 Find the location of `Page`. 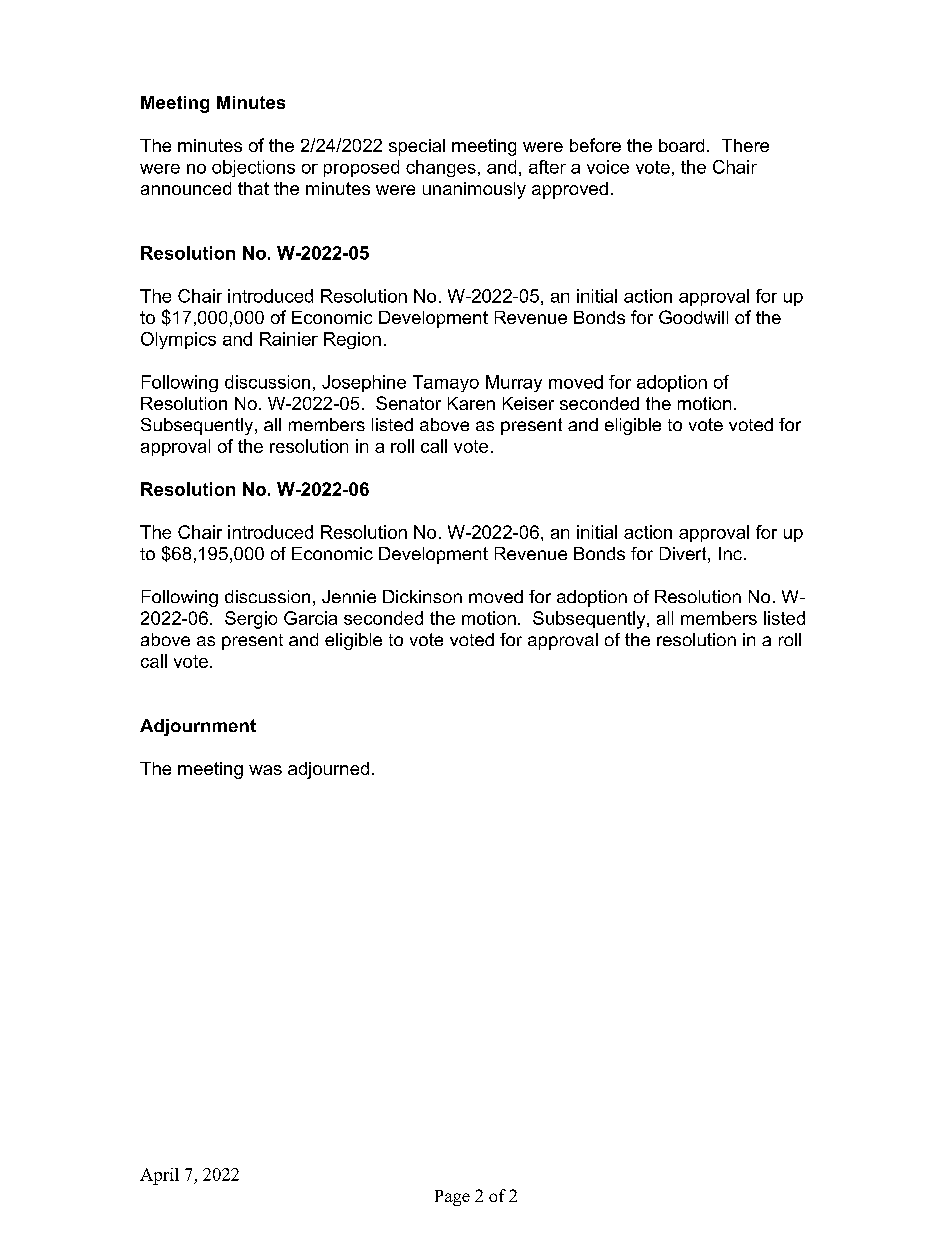

Page is located at coordinates (452, 1198).
